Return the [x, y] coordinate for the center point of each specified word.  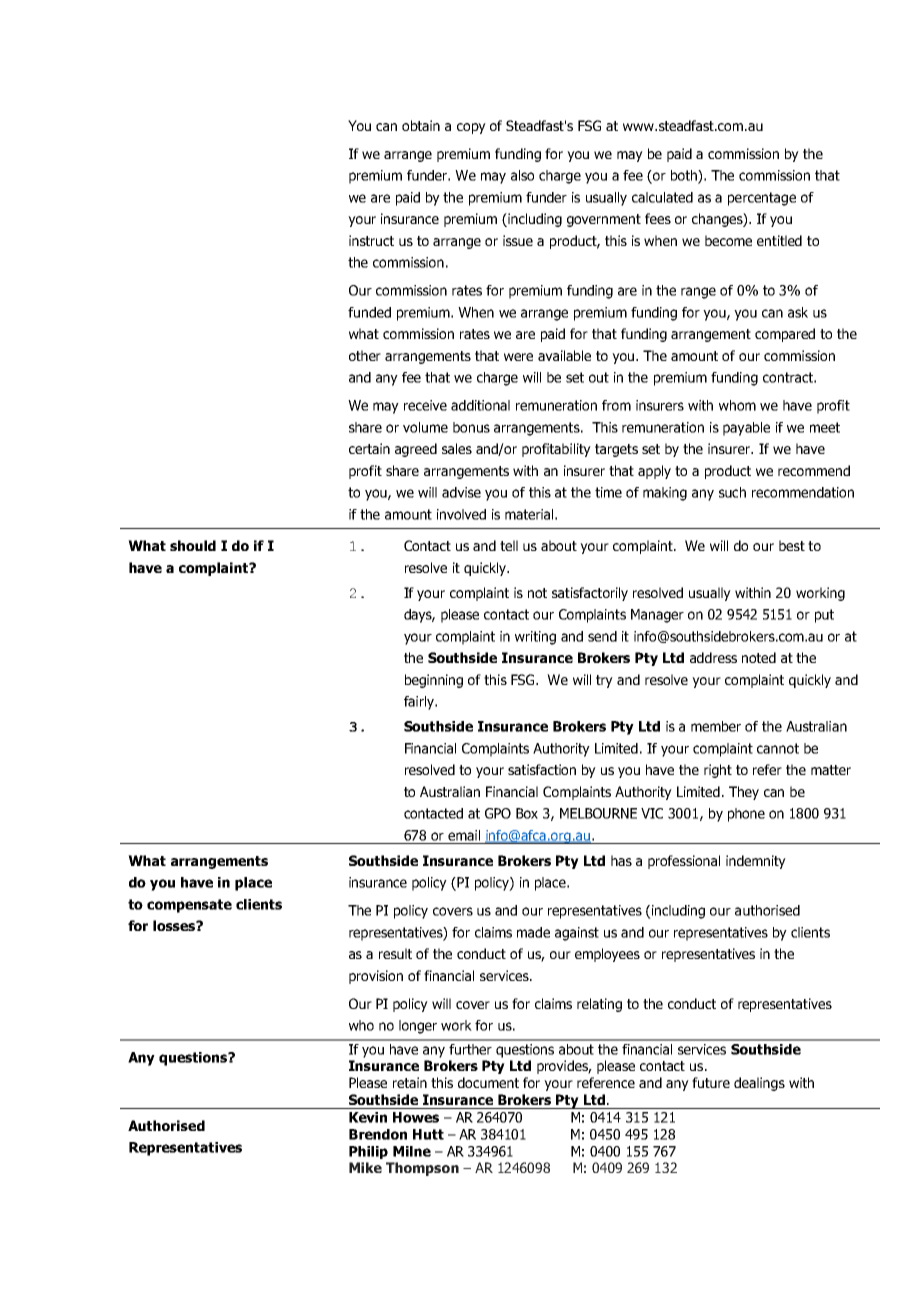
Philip [368, 1152]
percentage [762, 199]
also [522, 175]
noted [759, 657]
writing [535, 638]
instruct [371, 240]
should [193, 545]
